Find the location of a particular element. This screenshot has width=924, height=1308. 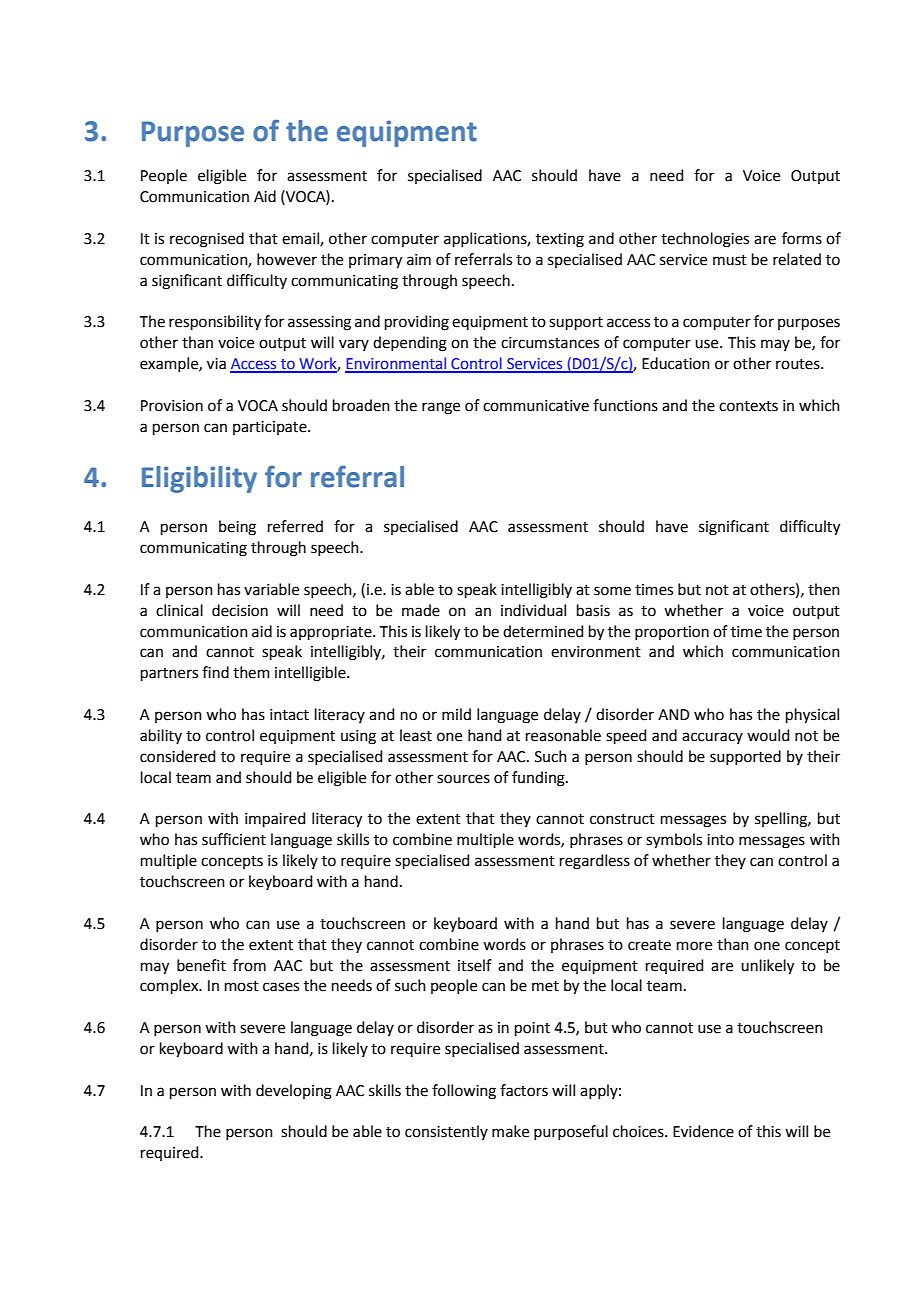

however is located at coordinates (287, 259).
